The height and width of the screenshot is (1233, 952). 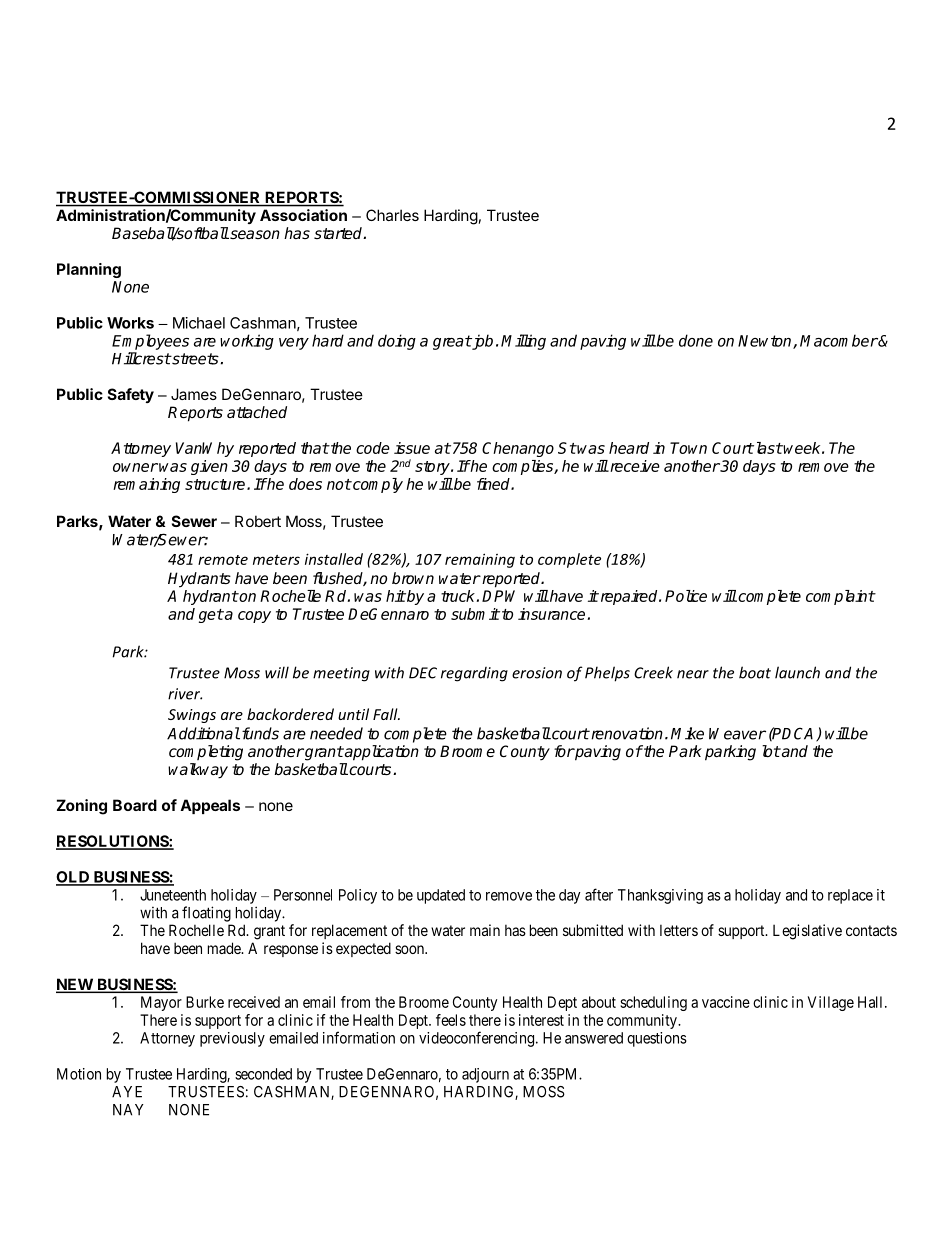 What do you see at coordinates (768, 448) in the screenshot?
I see `last` at bounding box center [768, 448].
